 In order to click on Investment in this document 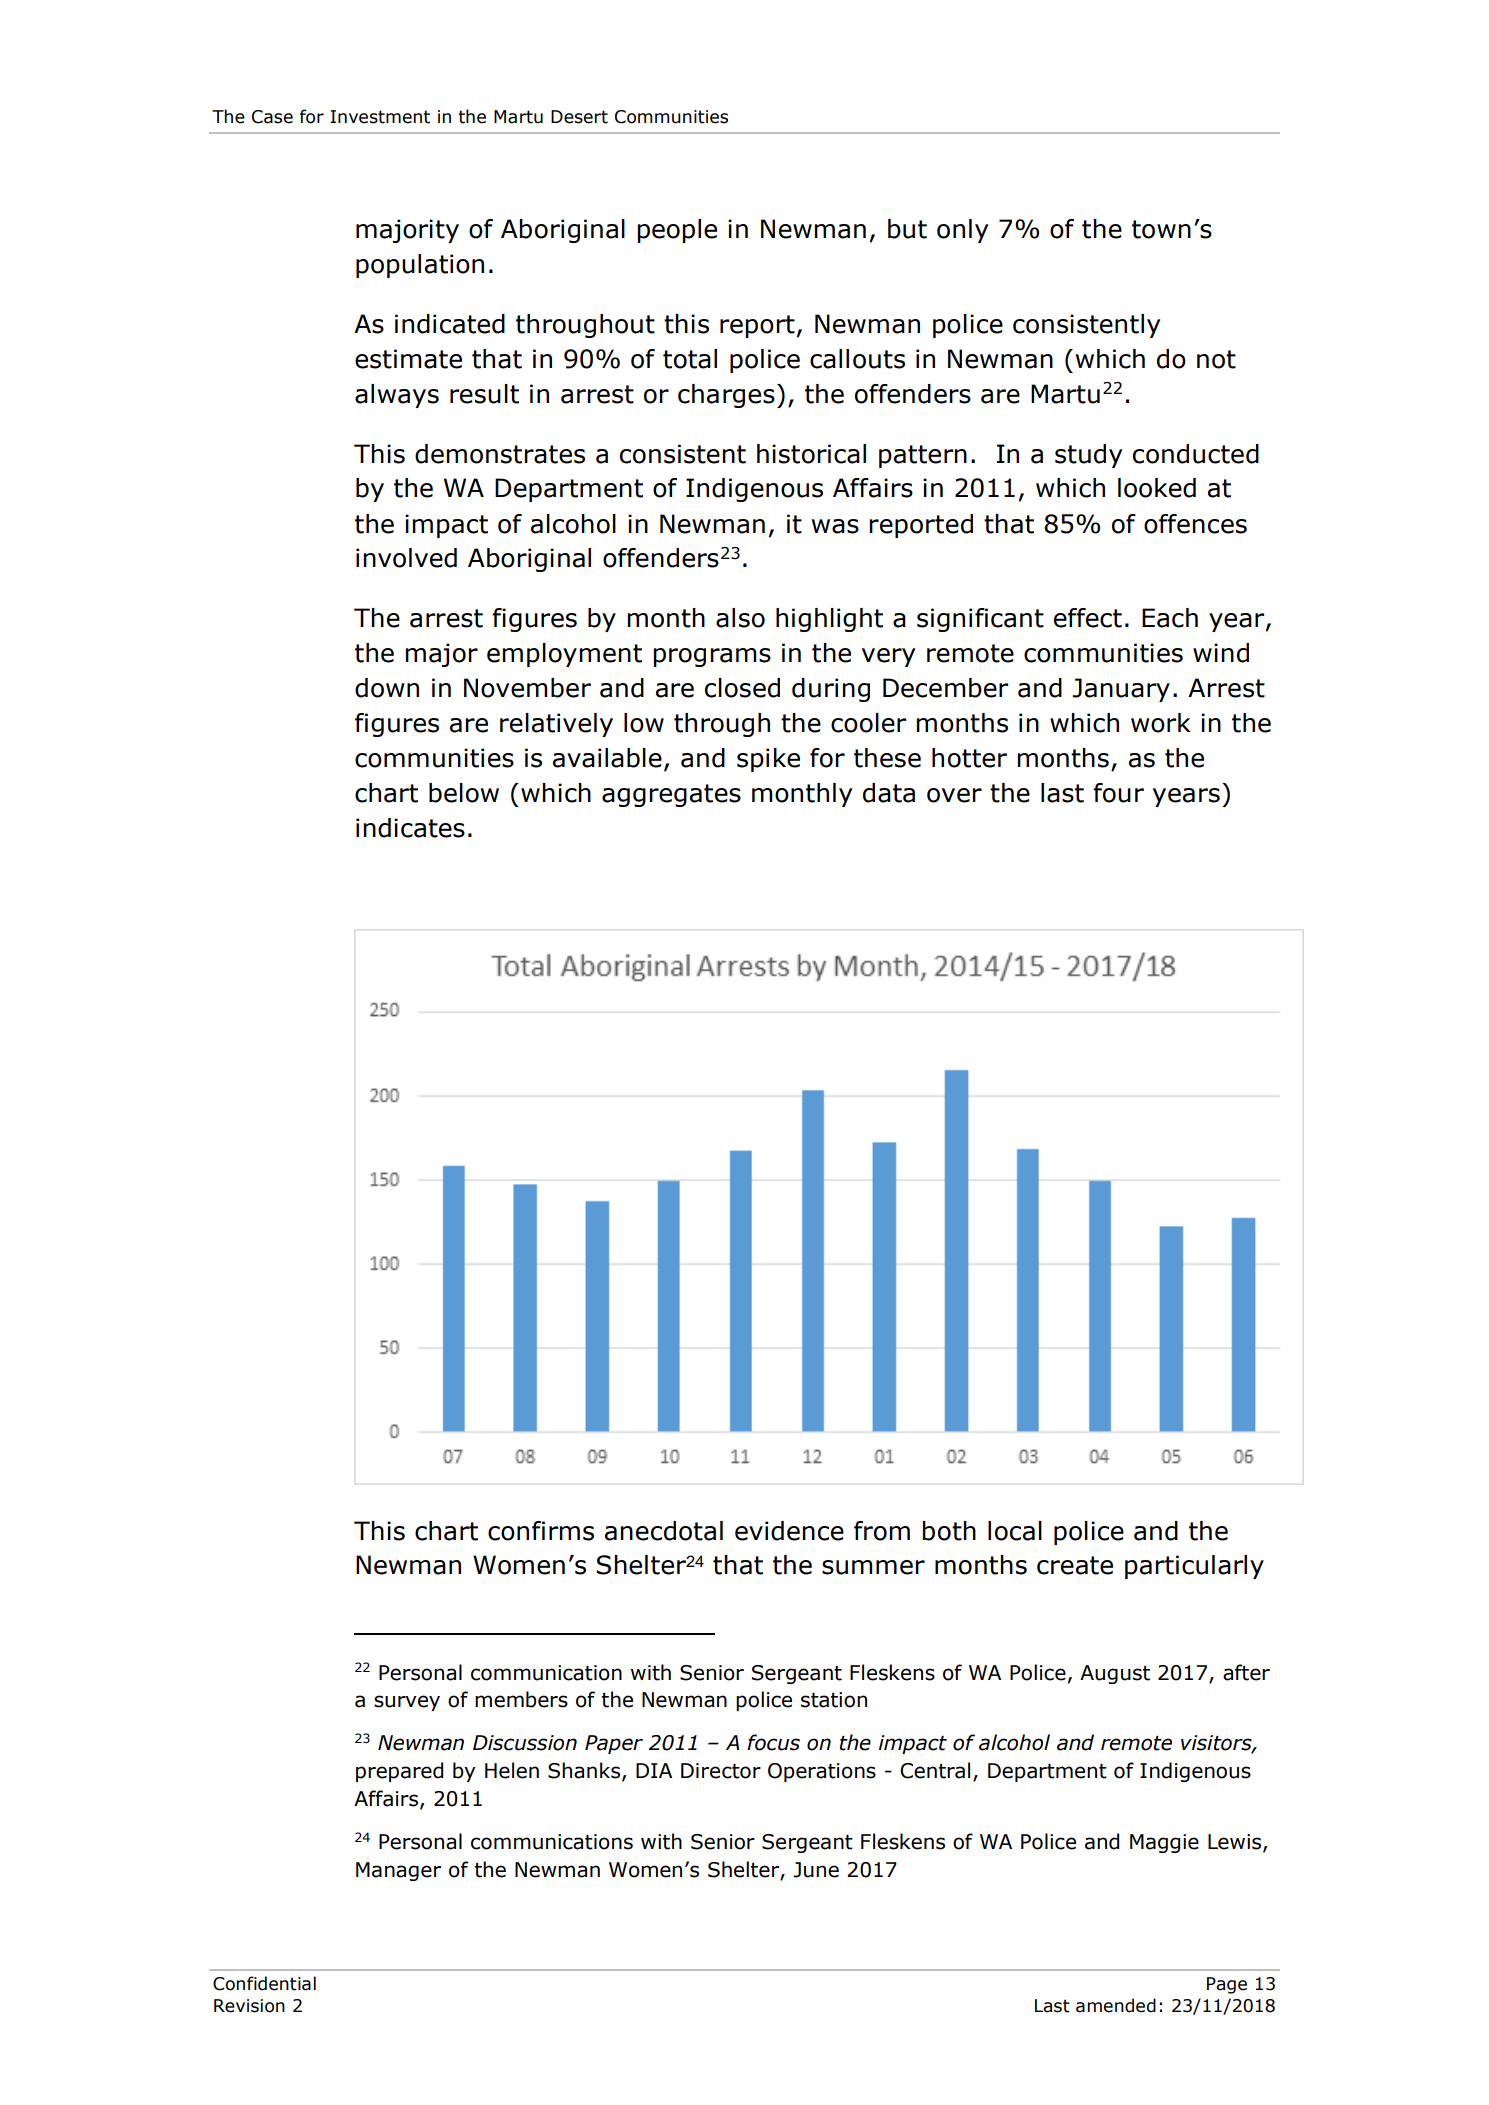, I will do `click(380, 117)`.
